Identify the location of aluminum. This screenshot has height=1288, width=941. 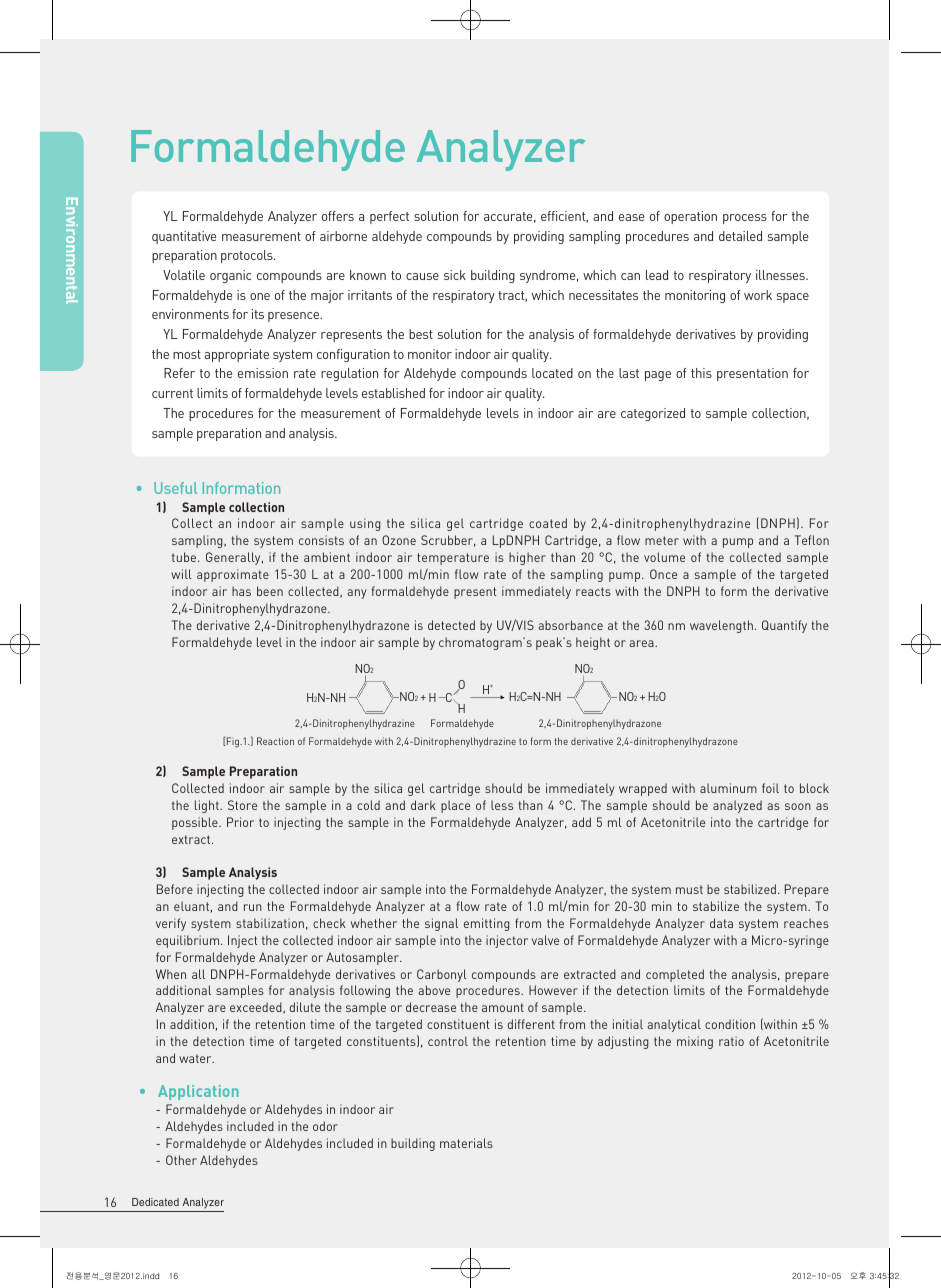
(728, 788).
